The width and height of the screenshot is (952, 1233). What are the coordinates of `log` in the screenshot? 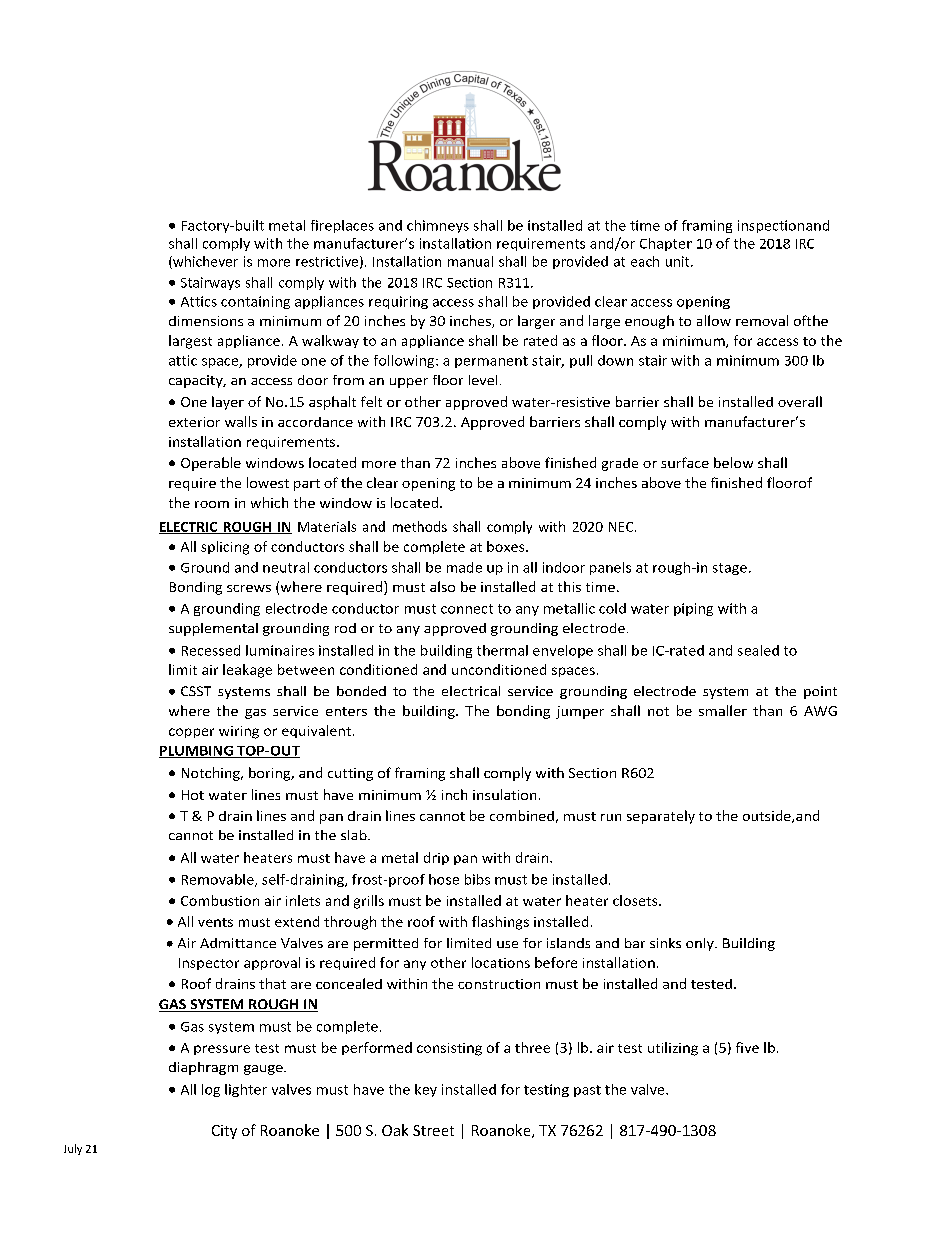 It's located at (211, 1090).
